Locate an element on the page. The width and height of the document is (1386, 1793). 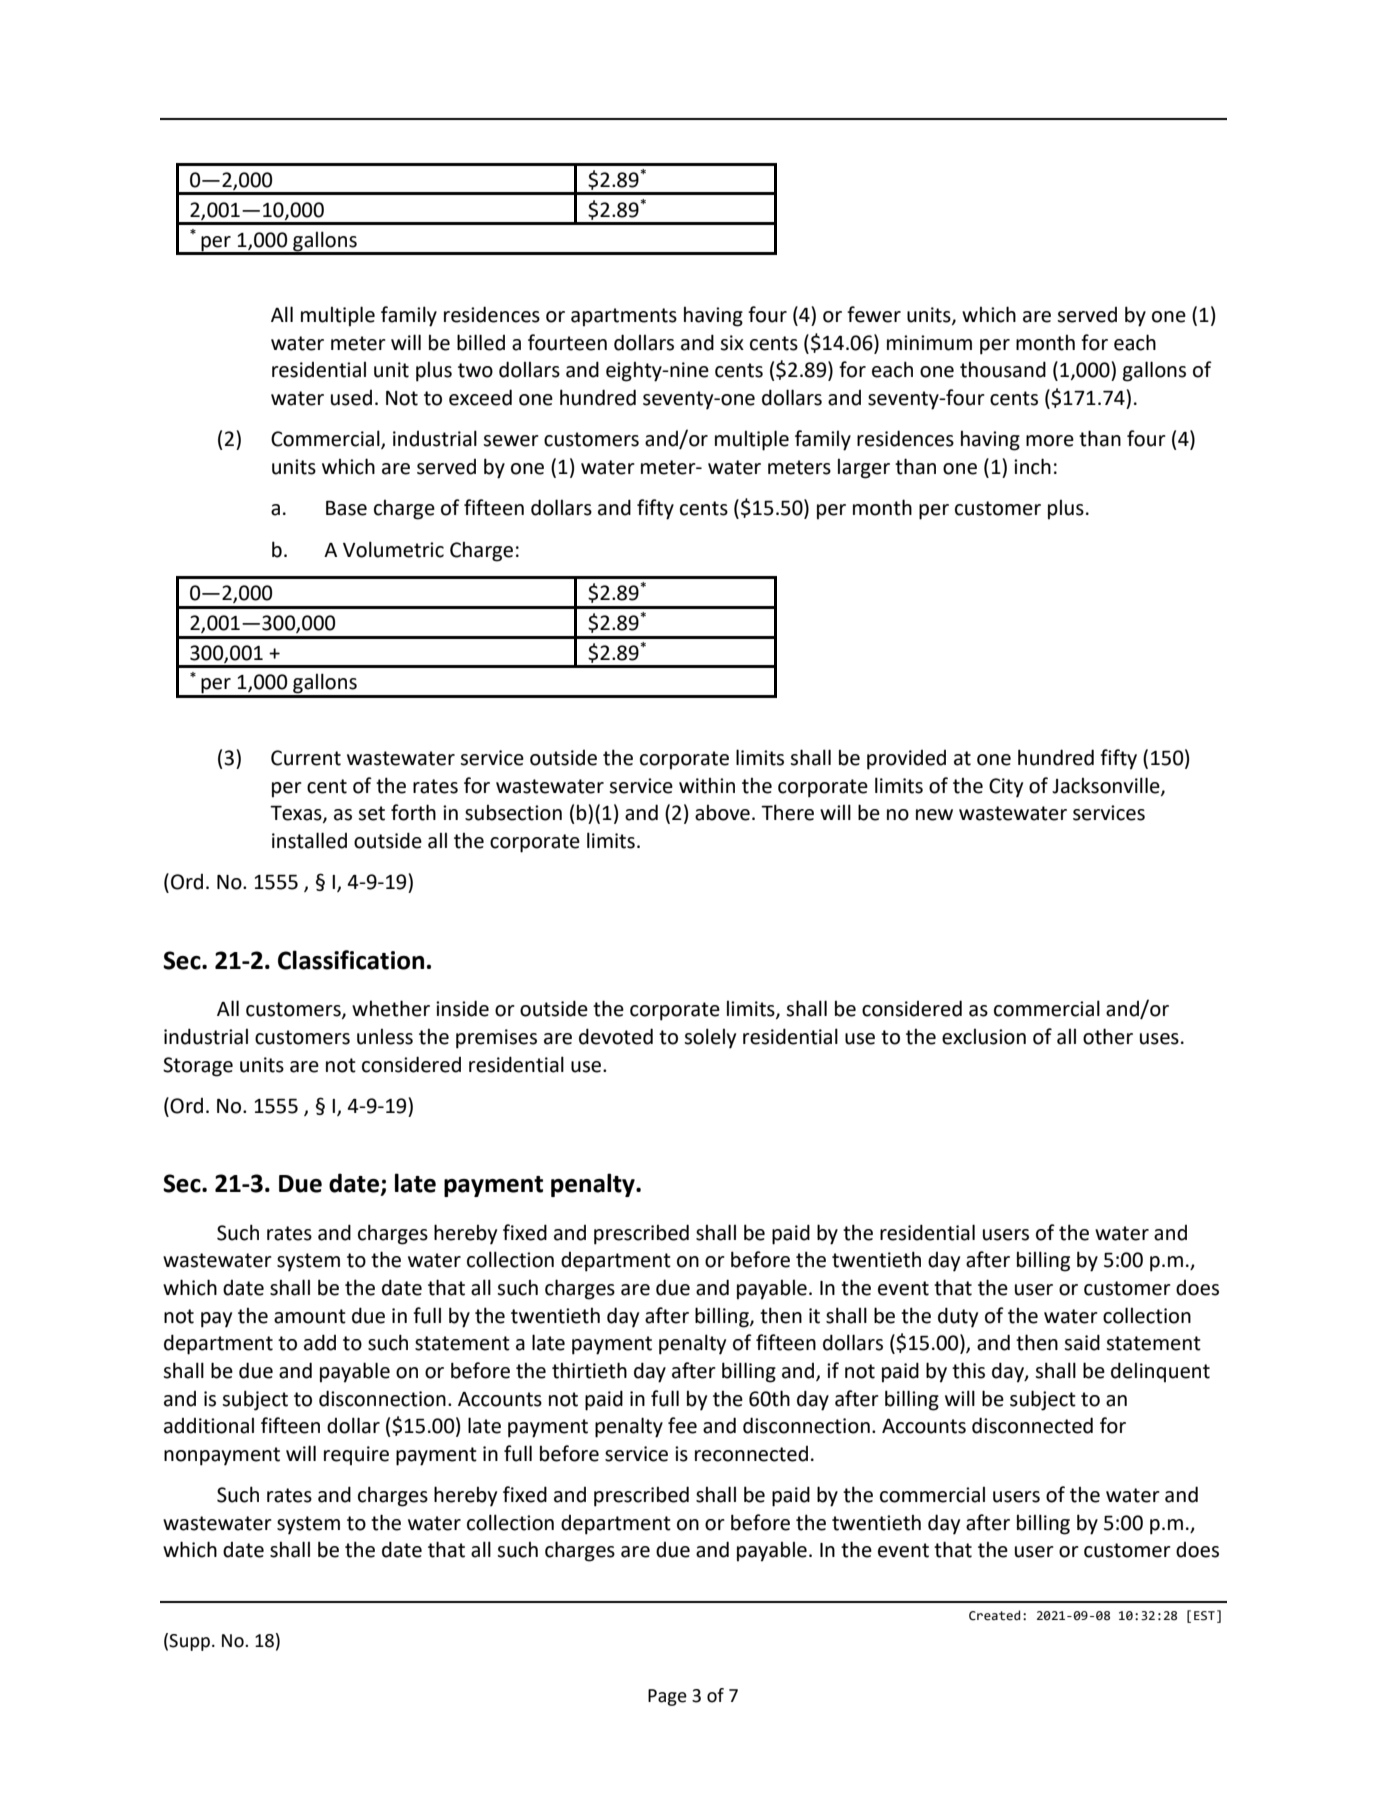
six is located at coordinates (732, 343).
